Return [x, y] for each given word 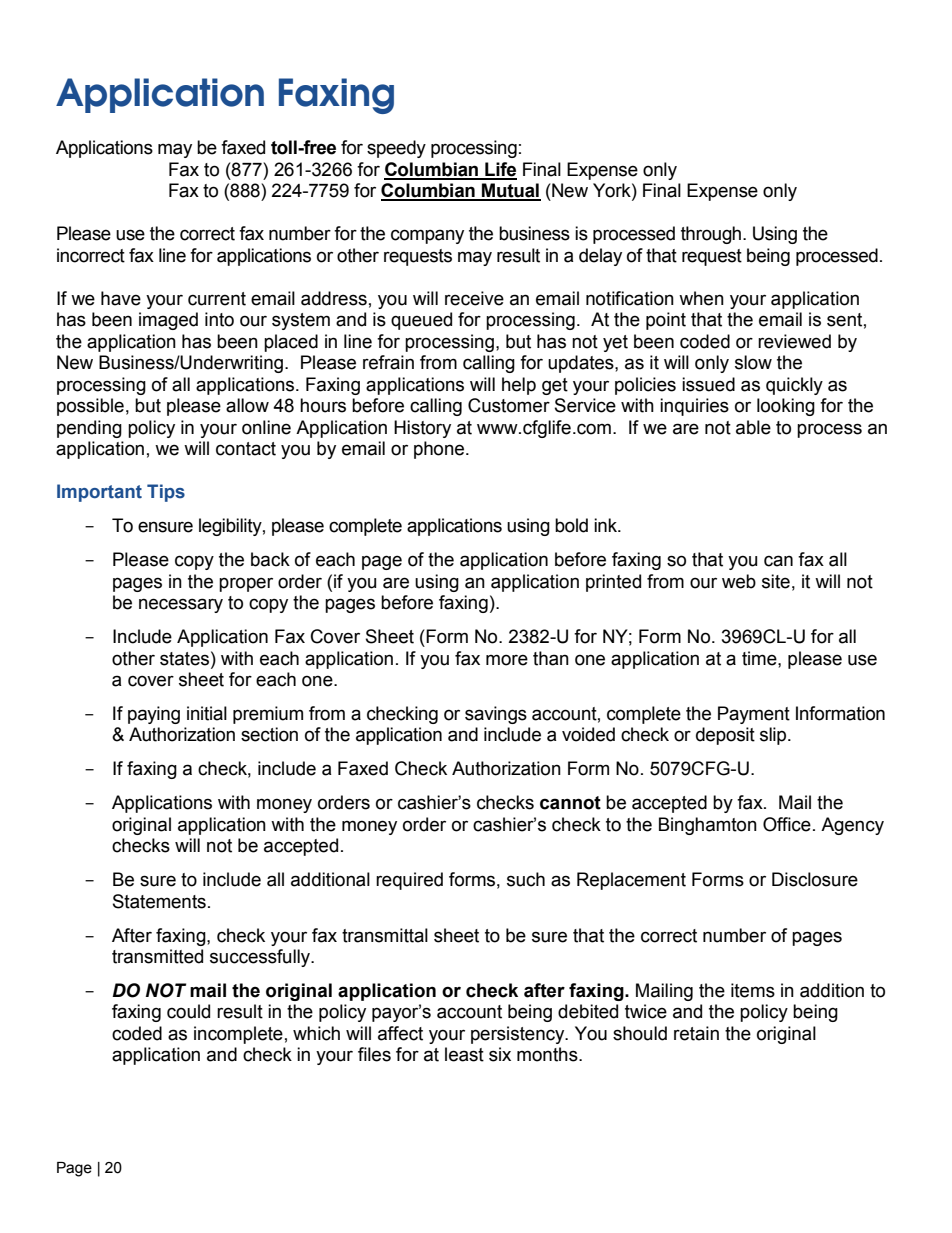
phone [440, 450]
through [711, 235]
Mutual [510, 191]
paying [154, 715]
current [217, 299]
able [753, 427]
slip [774, 736]
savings [496, 715]
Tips [166, 493]
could [188, 1011]
